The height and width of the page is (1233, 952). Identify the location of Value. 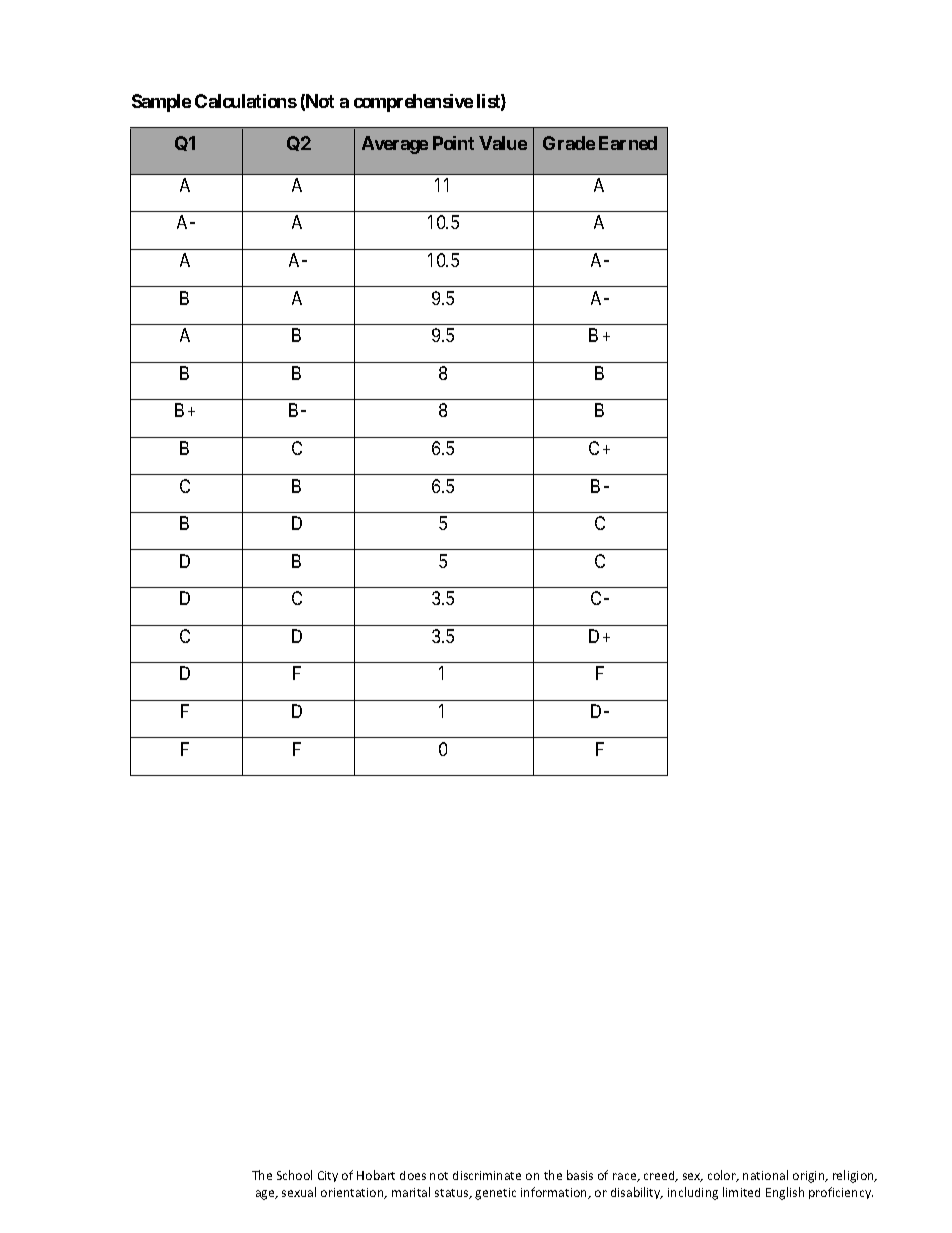
(503, 143).
